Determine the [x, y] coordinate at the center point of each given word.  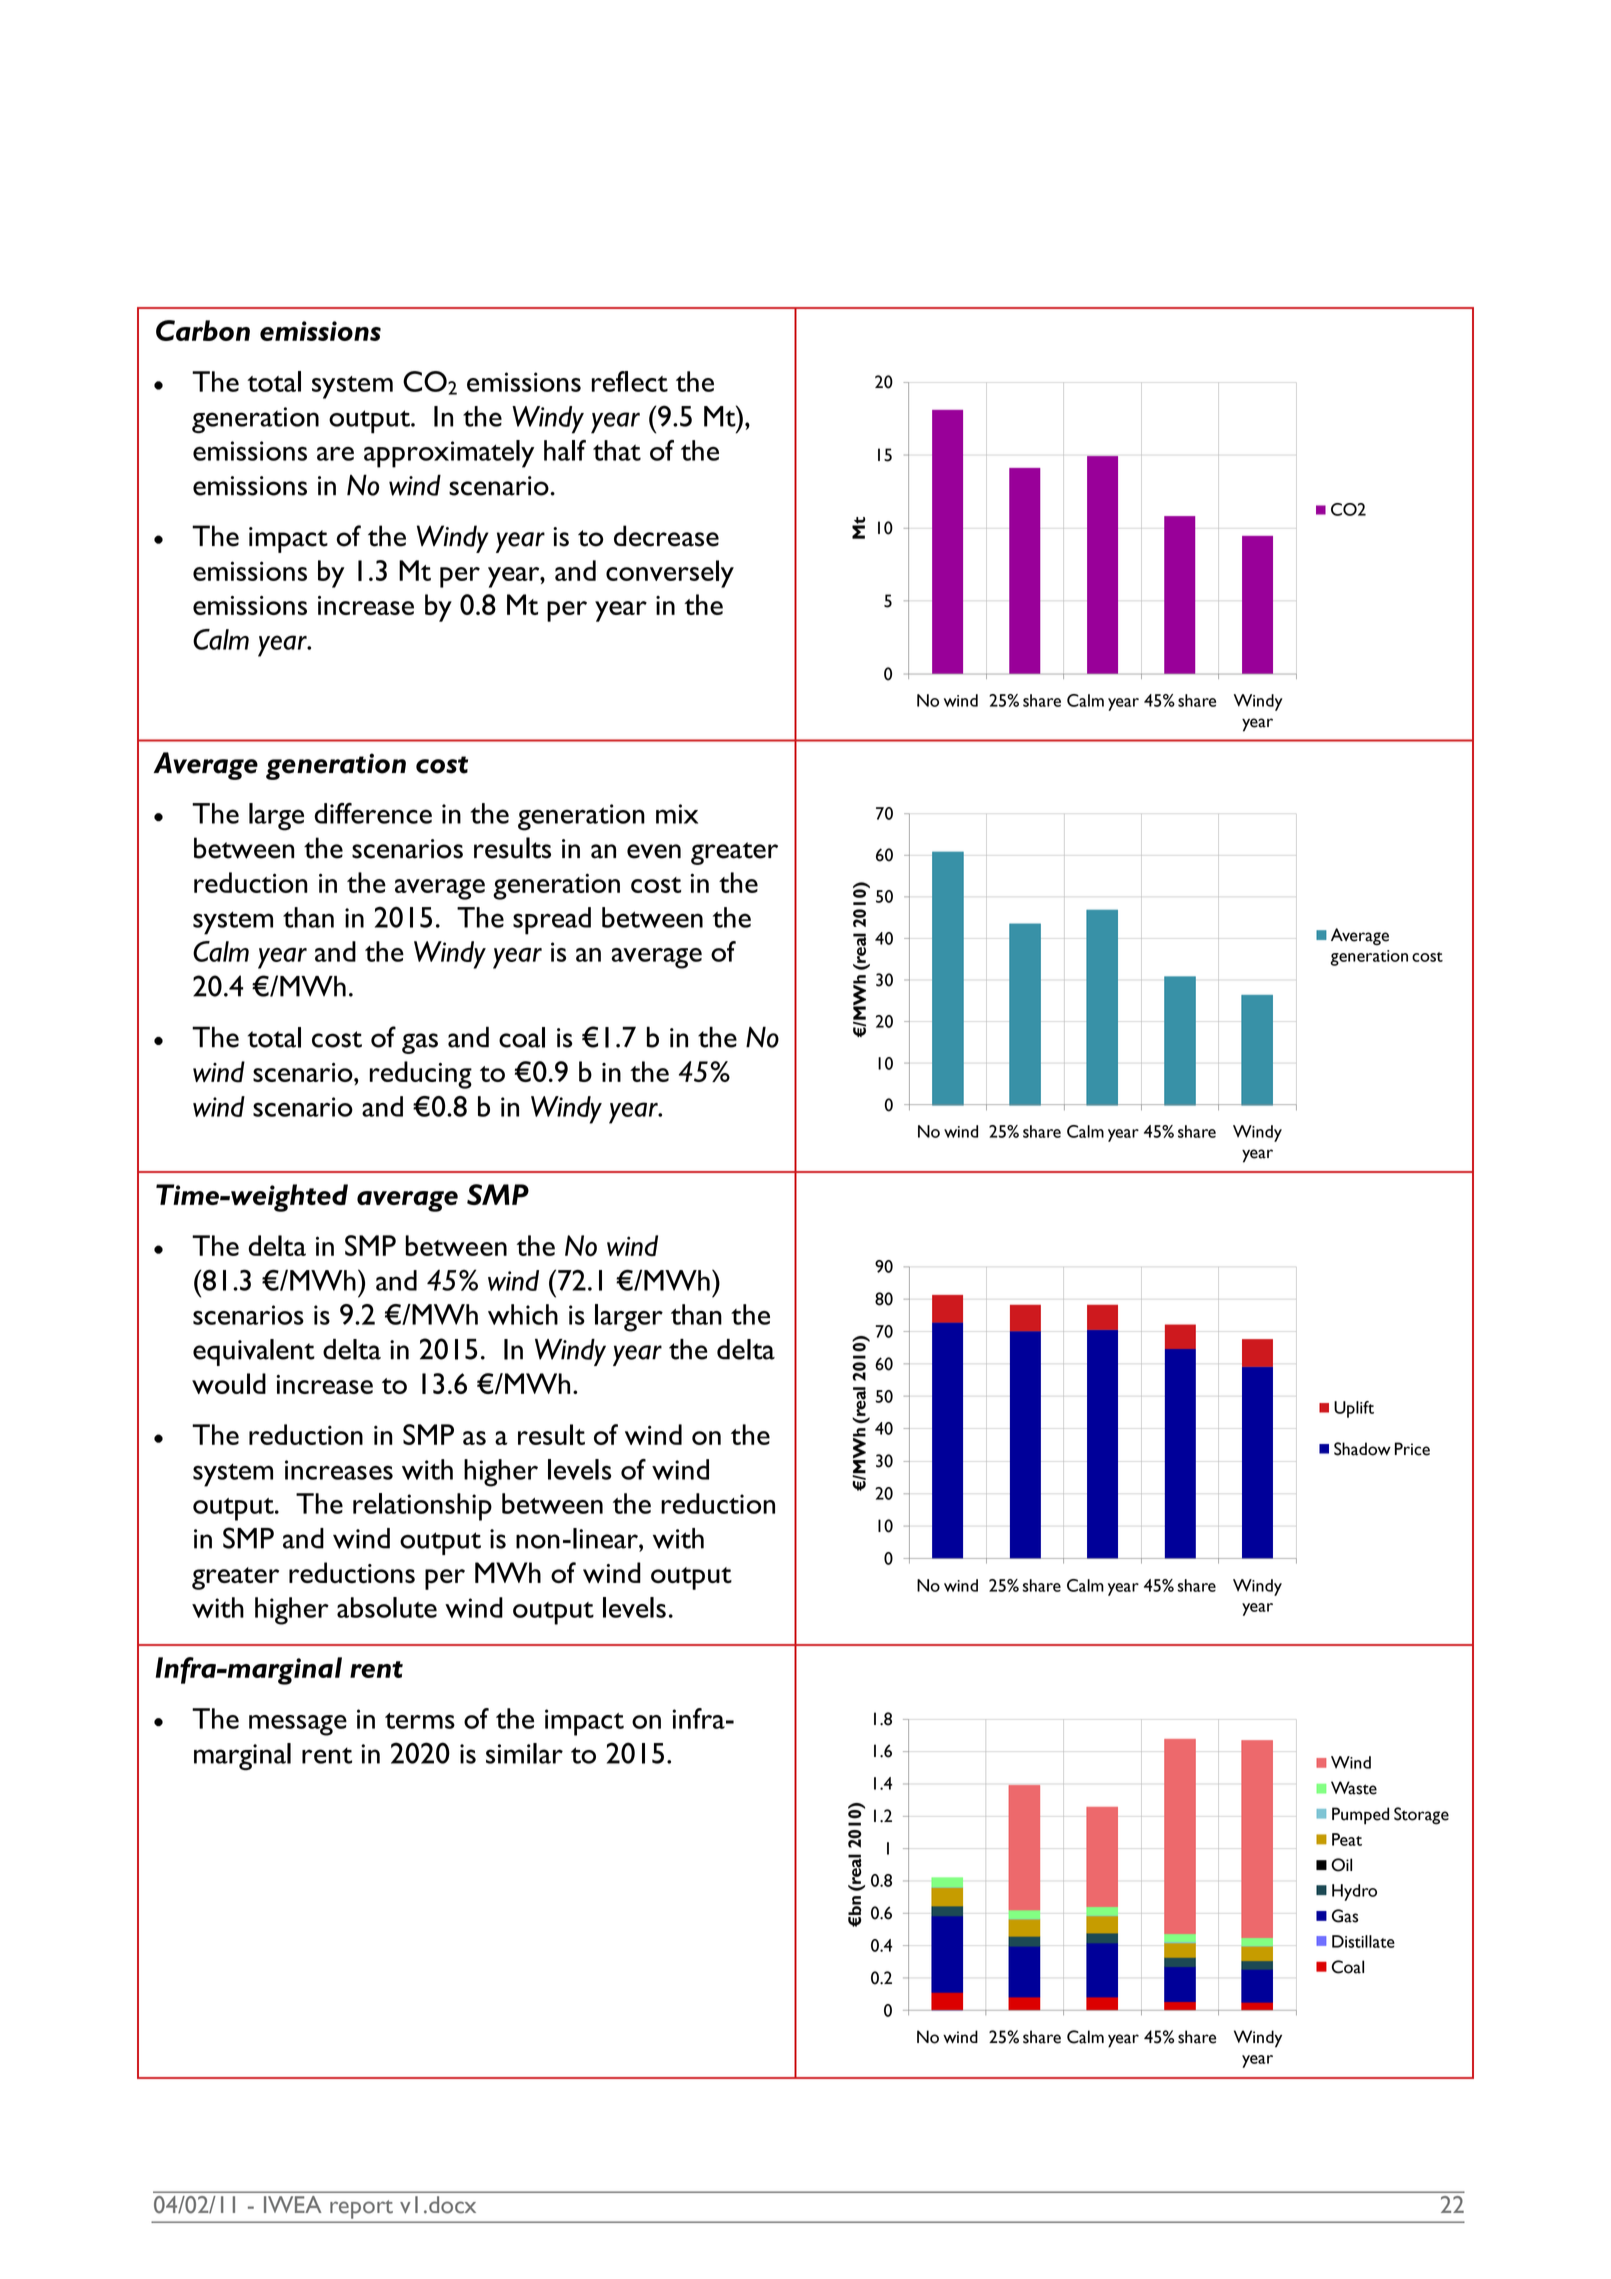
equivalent [254, 1352]
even [654, 851]
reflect [630, 381]
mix [677, 814]
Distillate [1363, 1941]
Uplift [1354, 1409]
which [523, 1314]
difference [373, 813]
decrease [666, 536]
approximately [449, 454]
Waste [1354, 1788]
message [298, 1725]
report [361, 2209]
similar [524, 1753]
